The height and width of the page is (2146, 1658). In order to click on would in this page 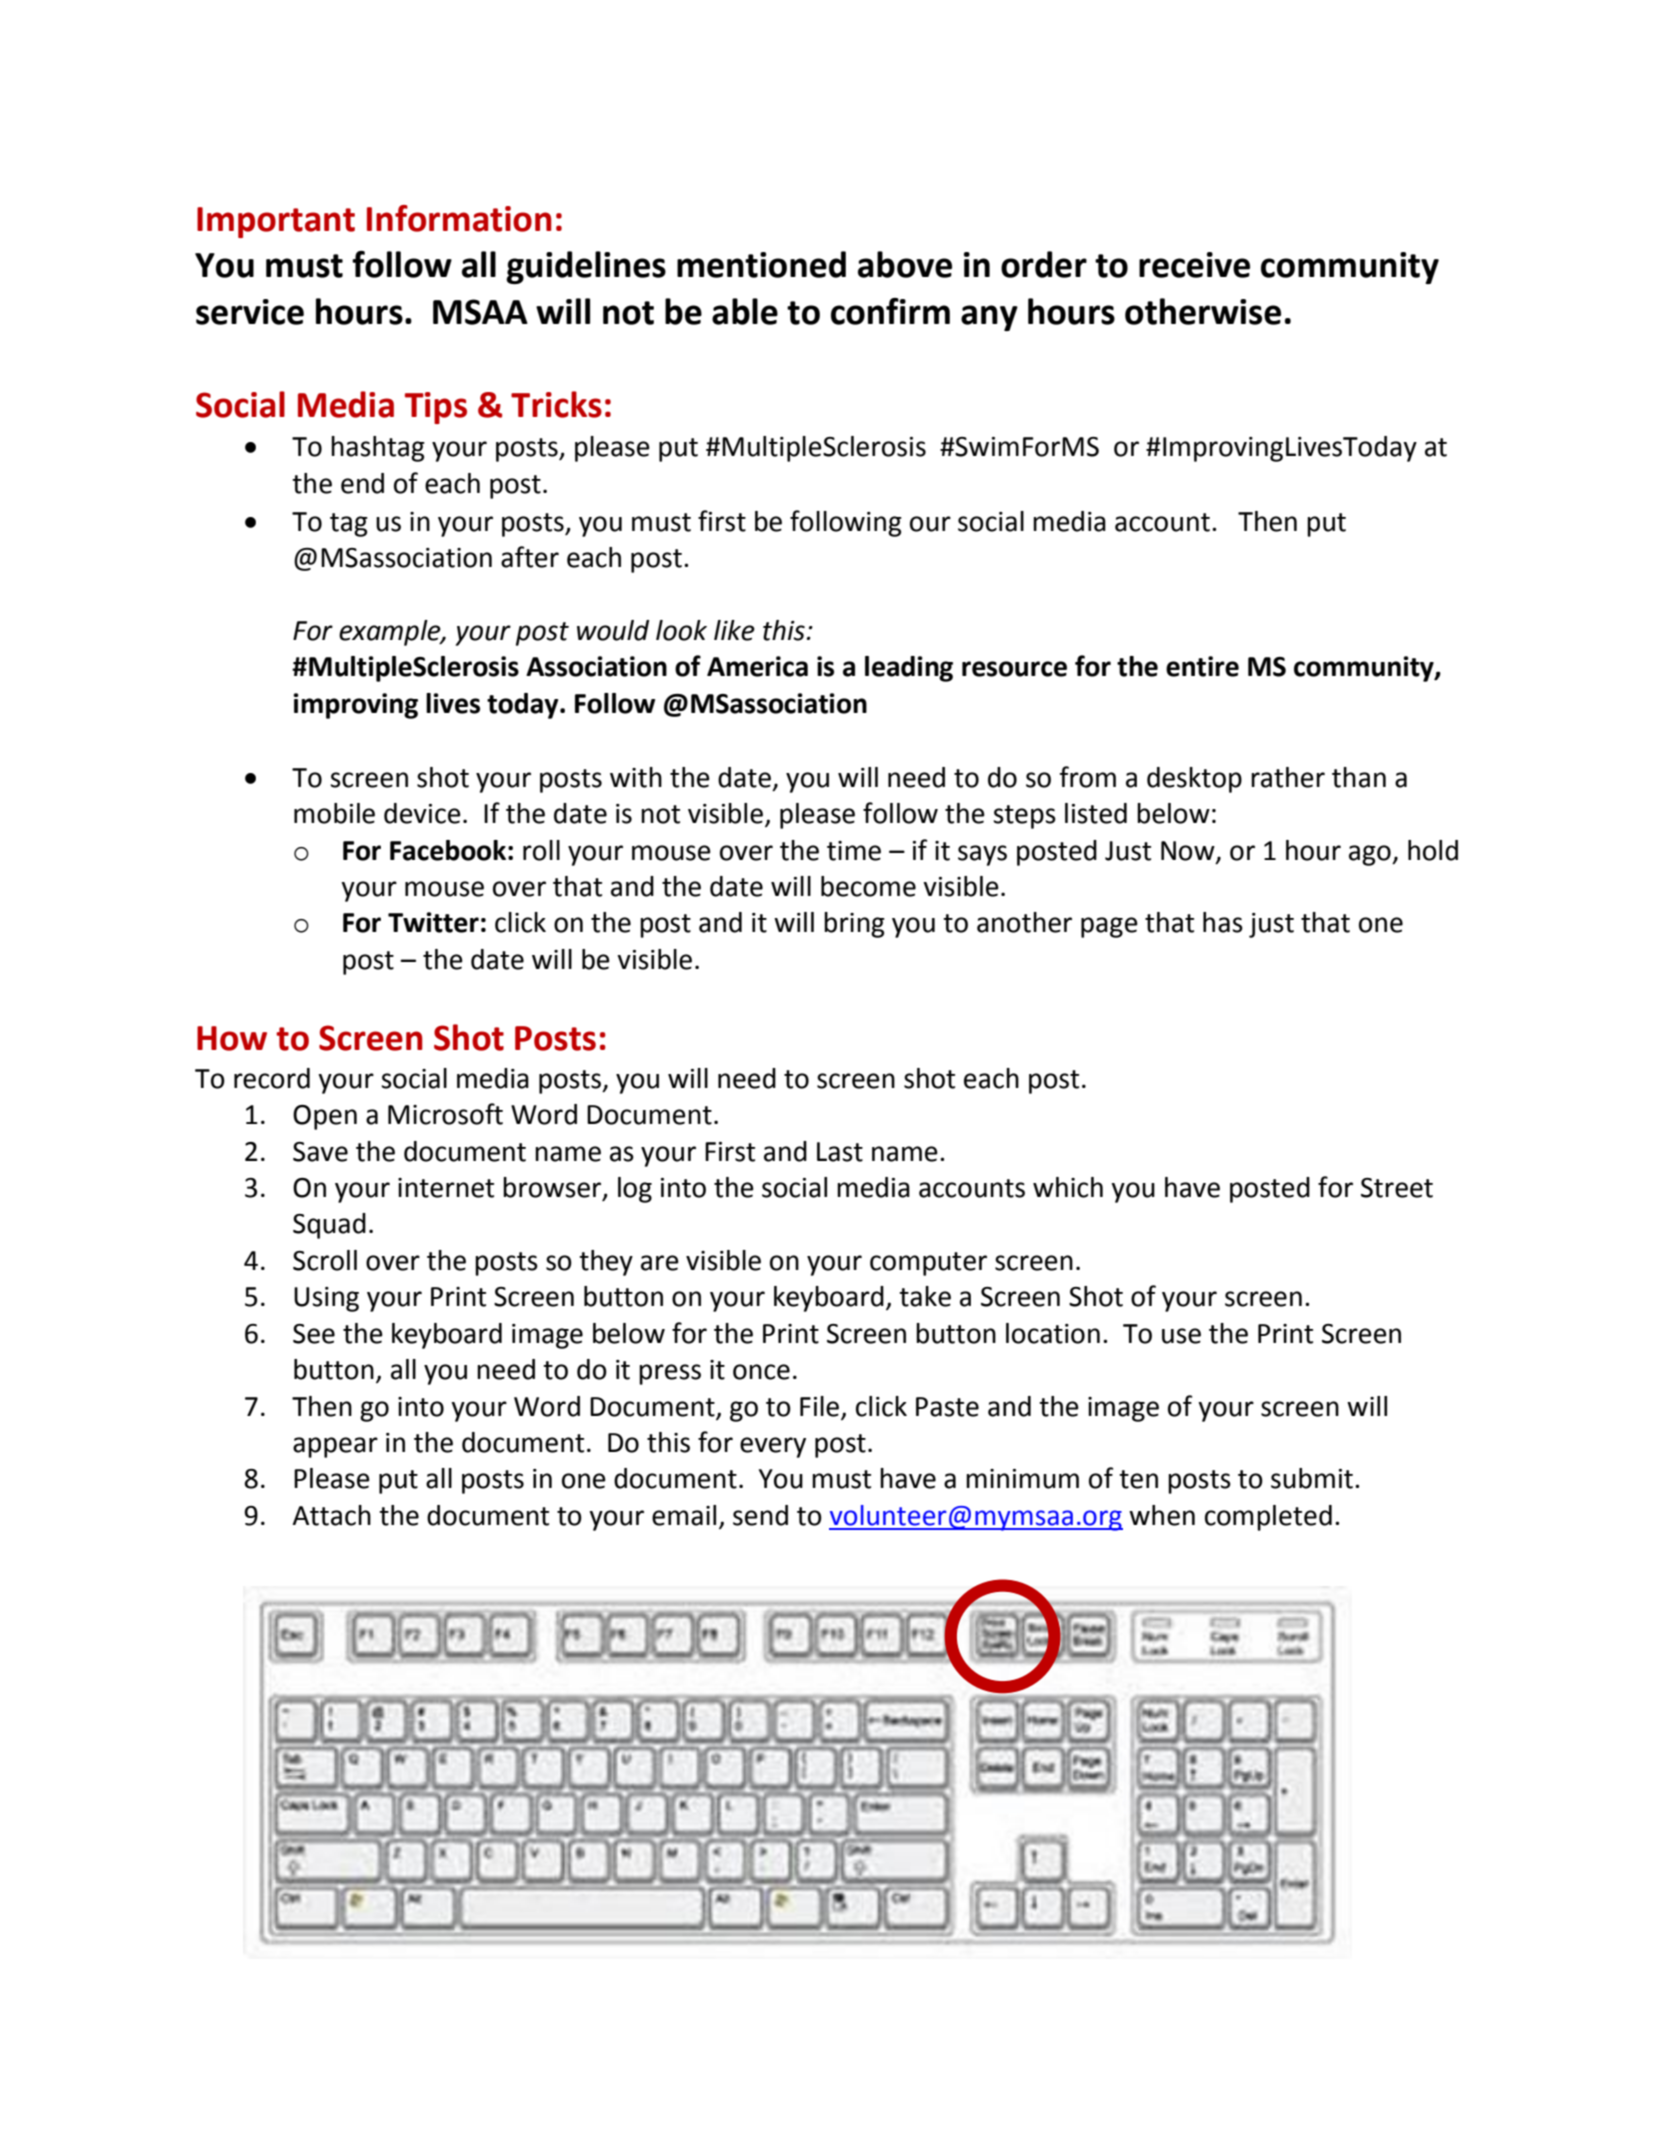, I will do `click(613, 630)`.
